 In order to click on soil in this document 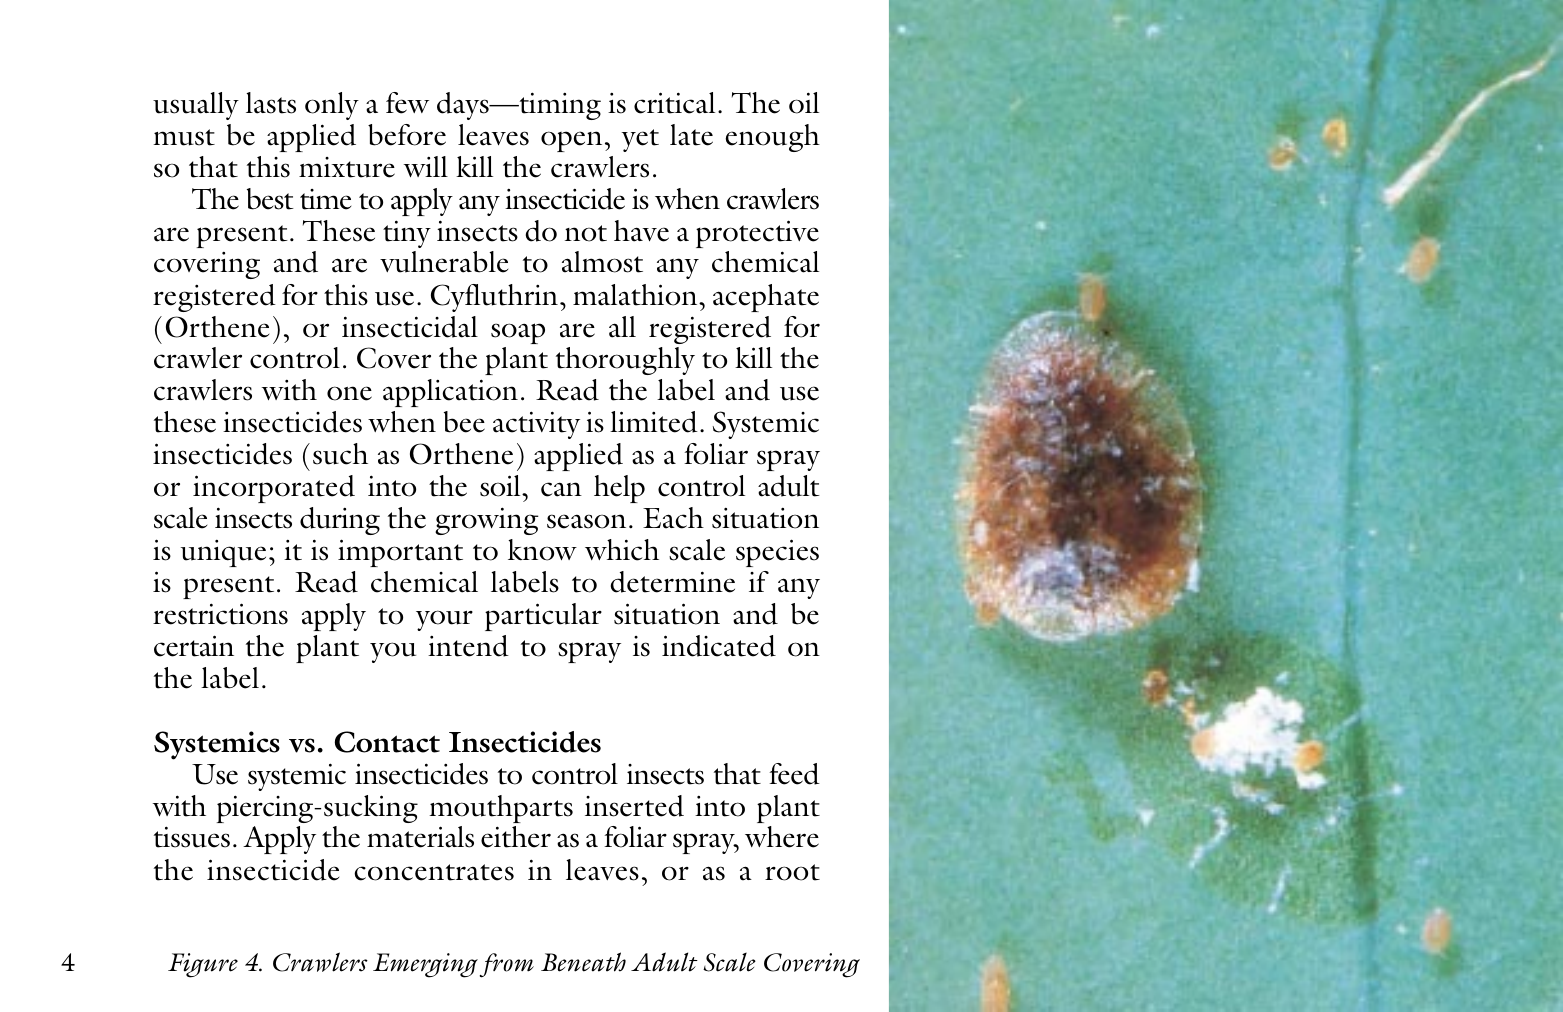, I will do `click(501, 486)`.
